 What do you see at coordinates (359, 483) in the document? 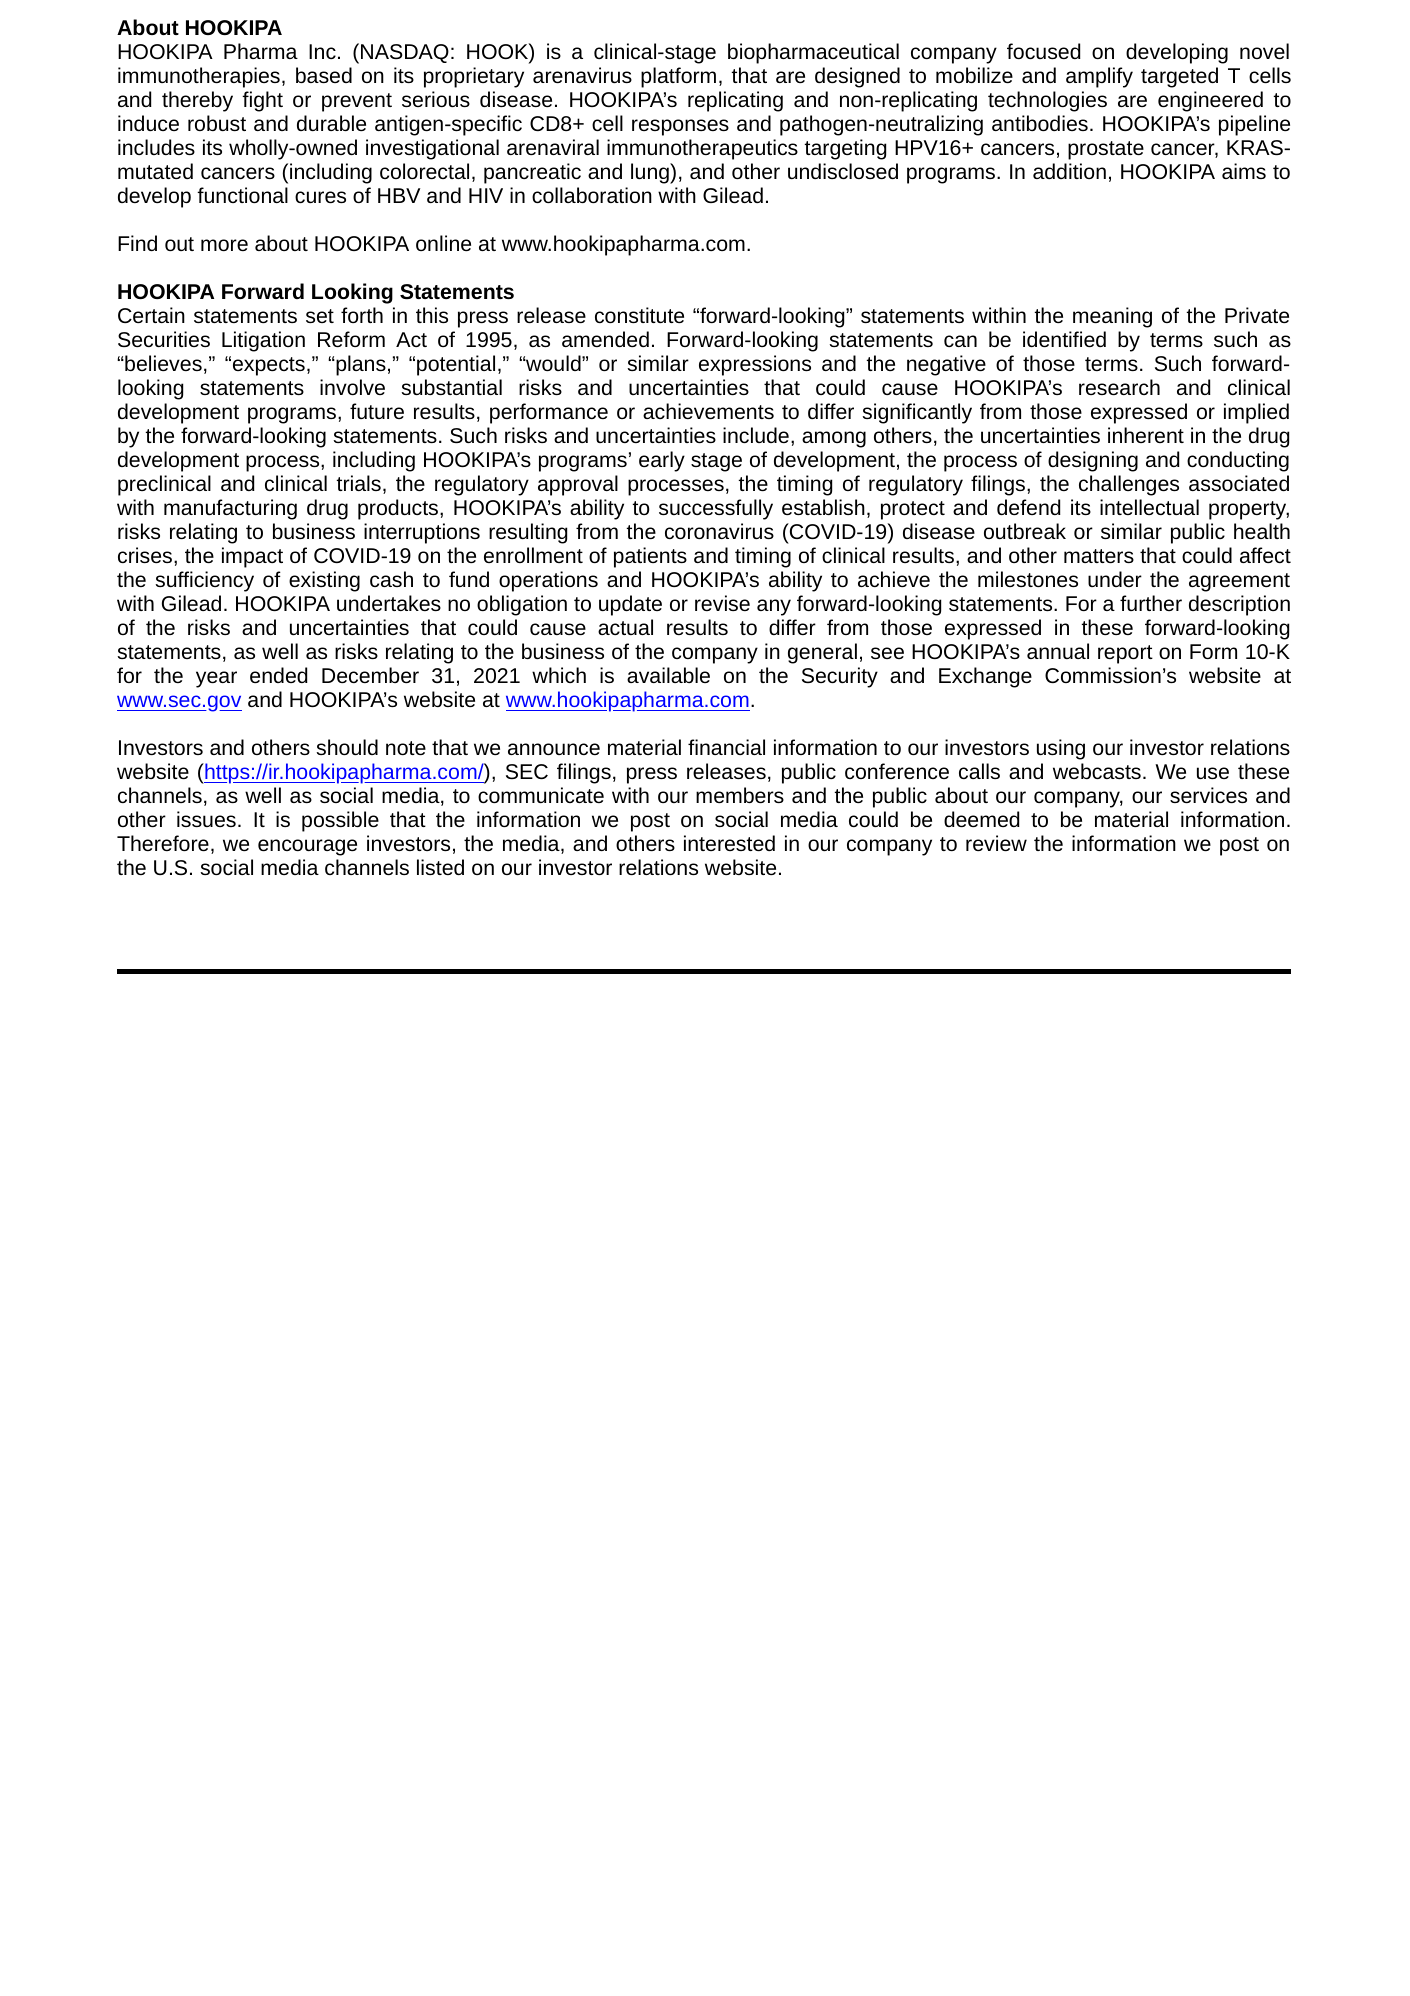
I see `trials` at bounding box center [359, 483].
